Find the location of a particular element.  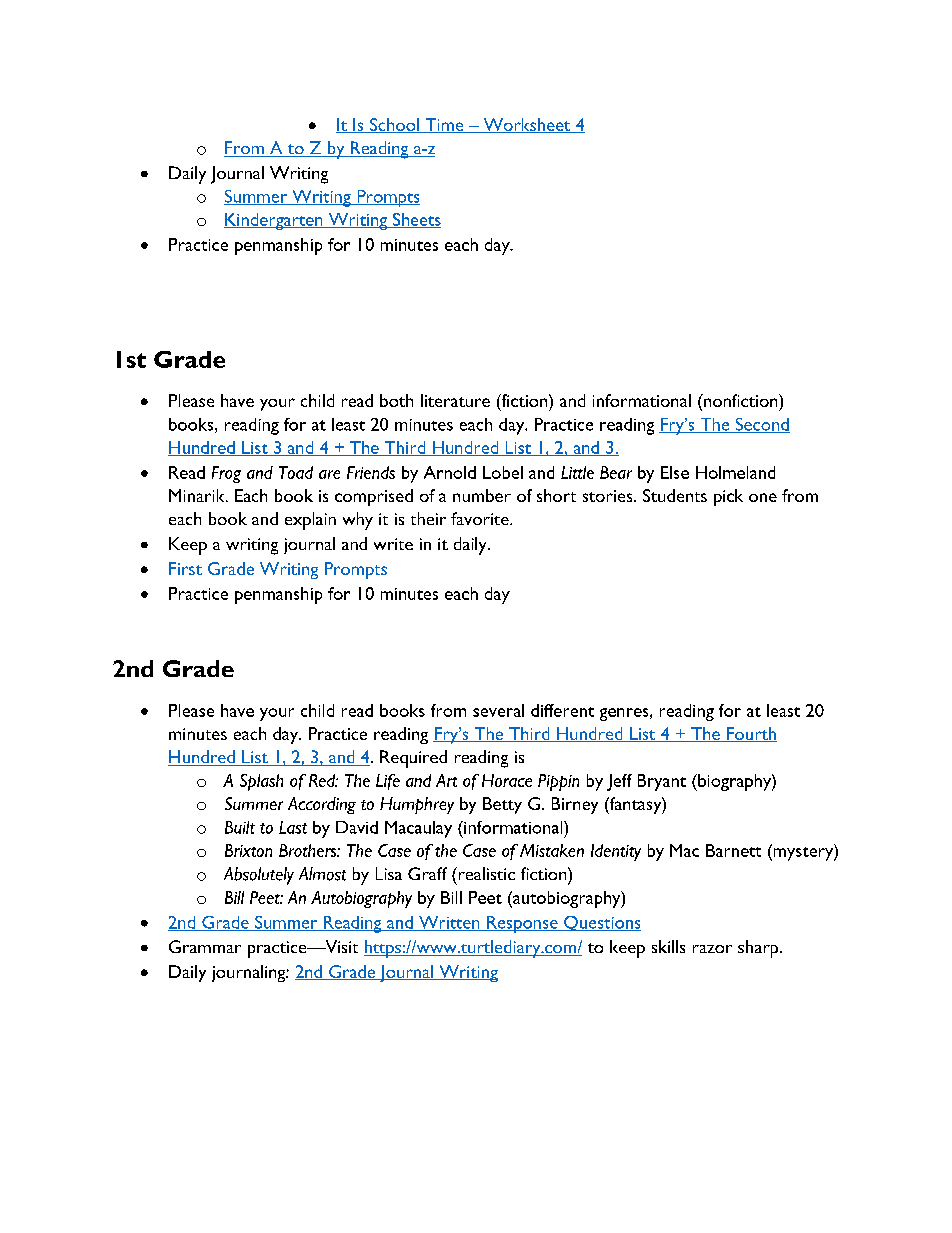

Grammar is located at coordinates (205, 946).
